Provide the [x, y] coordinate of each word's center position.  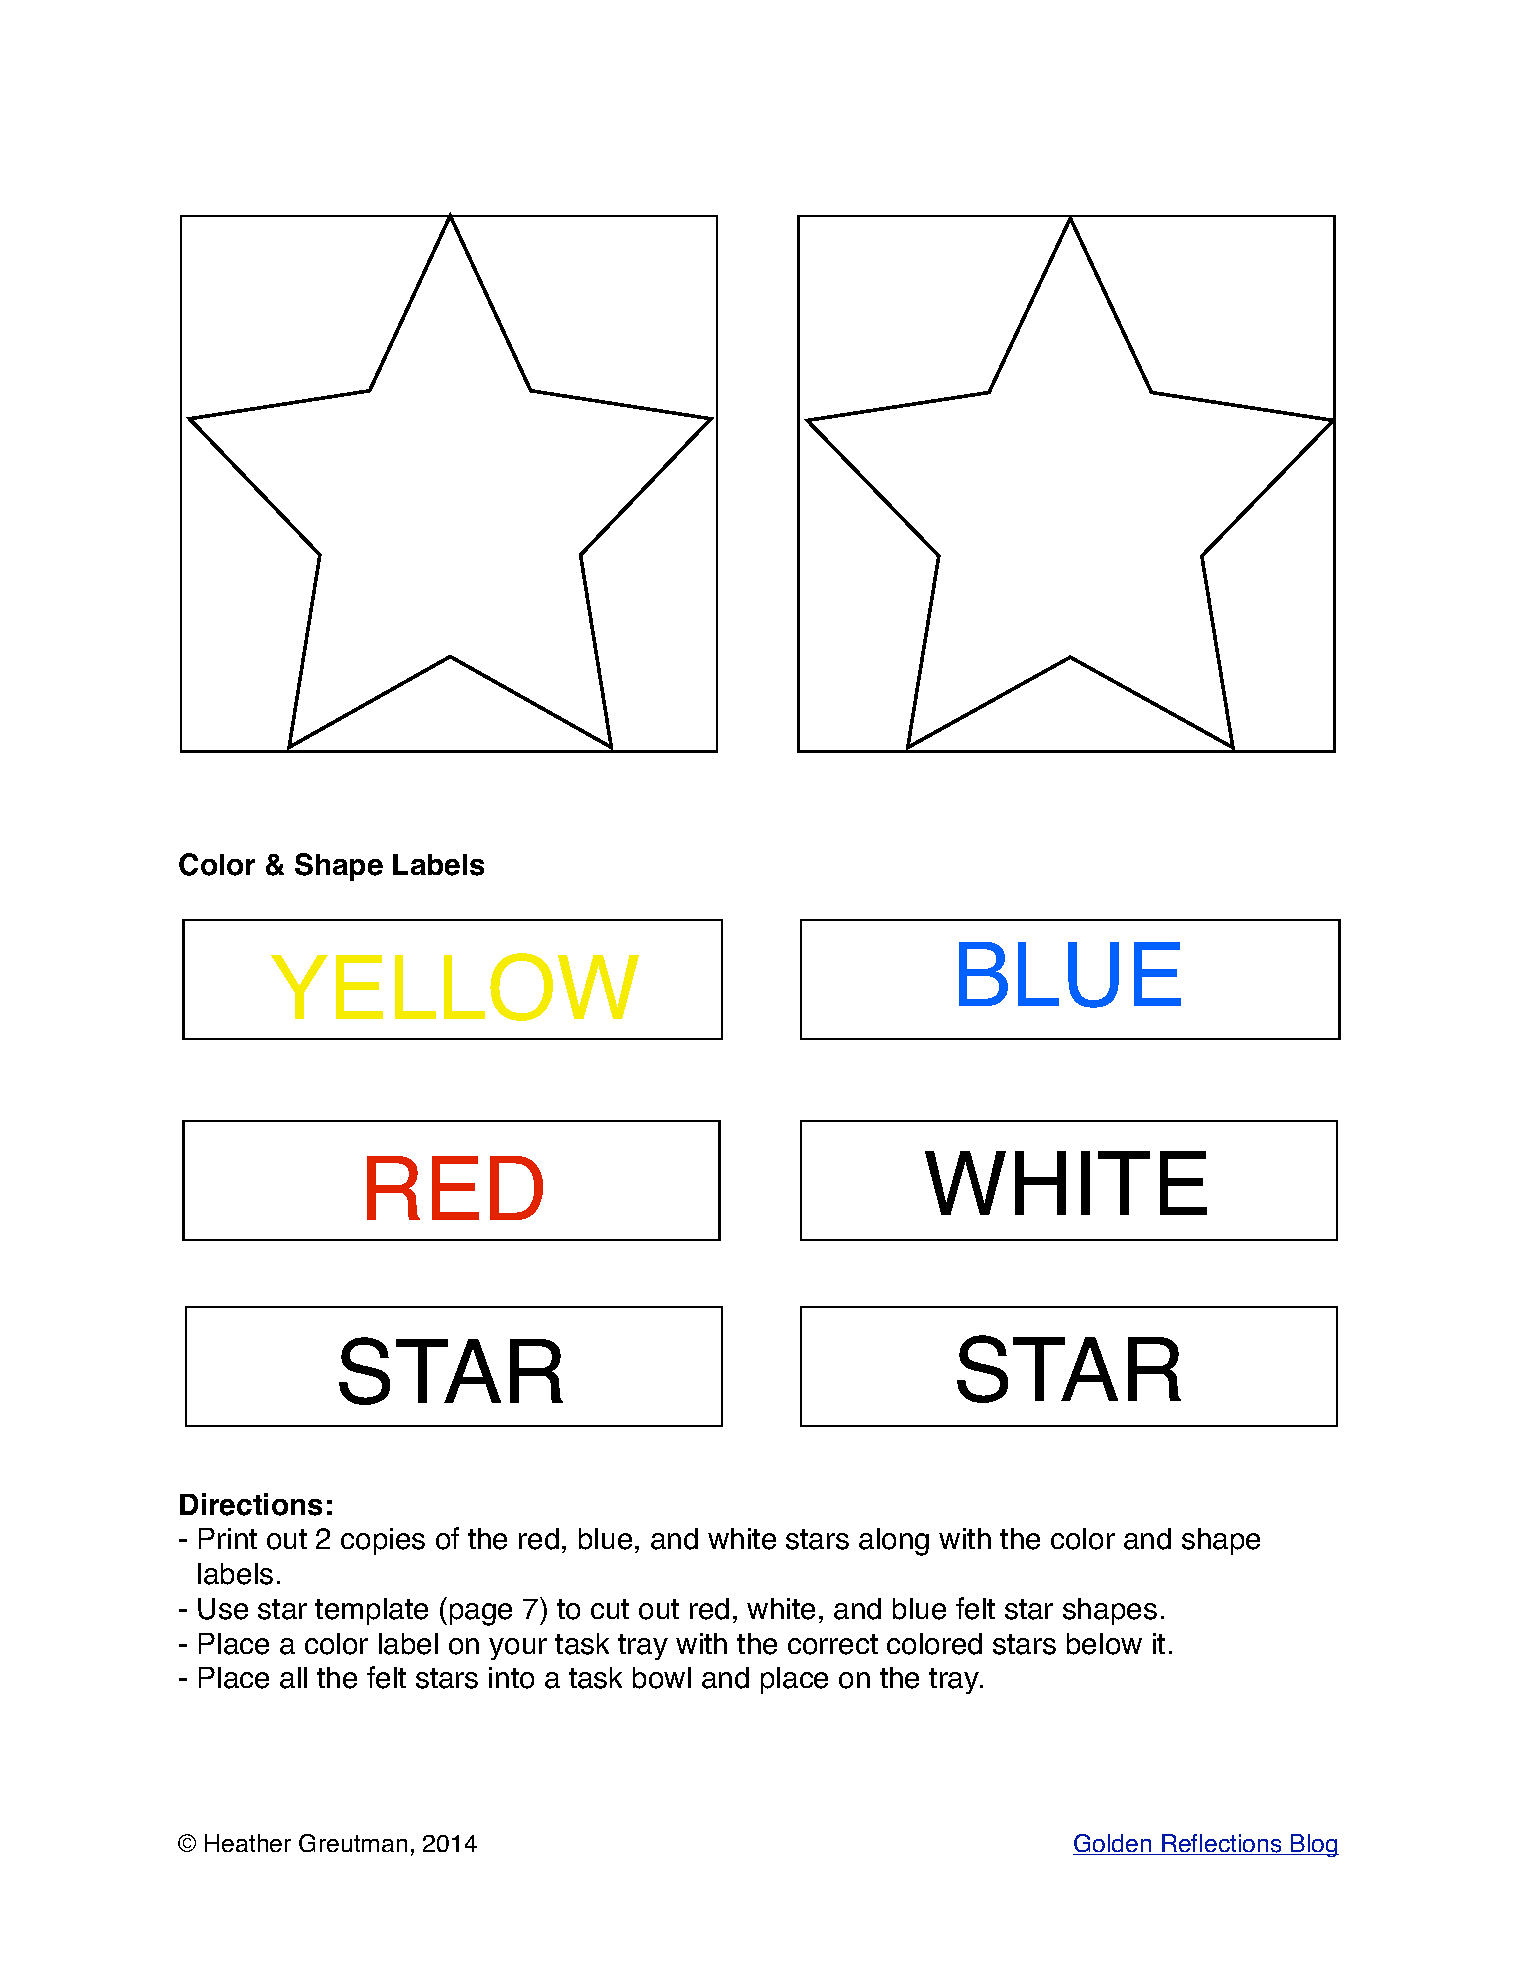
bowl [662, 1678]
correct [833, 1644]
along [894, 1542]
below [1104, 1644]
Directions [251, 1504]
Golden [1113, 1844]
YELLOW [455, 987]
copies [383, 1541]
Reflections [1222, 1844]
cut [610, 1609]
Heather [248, 1843]
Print [228, 1538]
